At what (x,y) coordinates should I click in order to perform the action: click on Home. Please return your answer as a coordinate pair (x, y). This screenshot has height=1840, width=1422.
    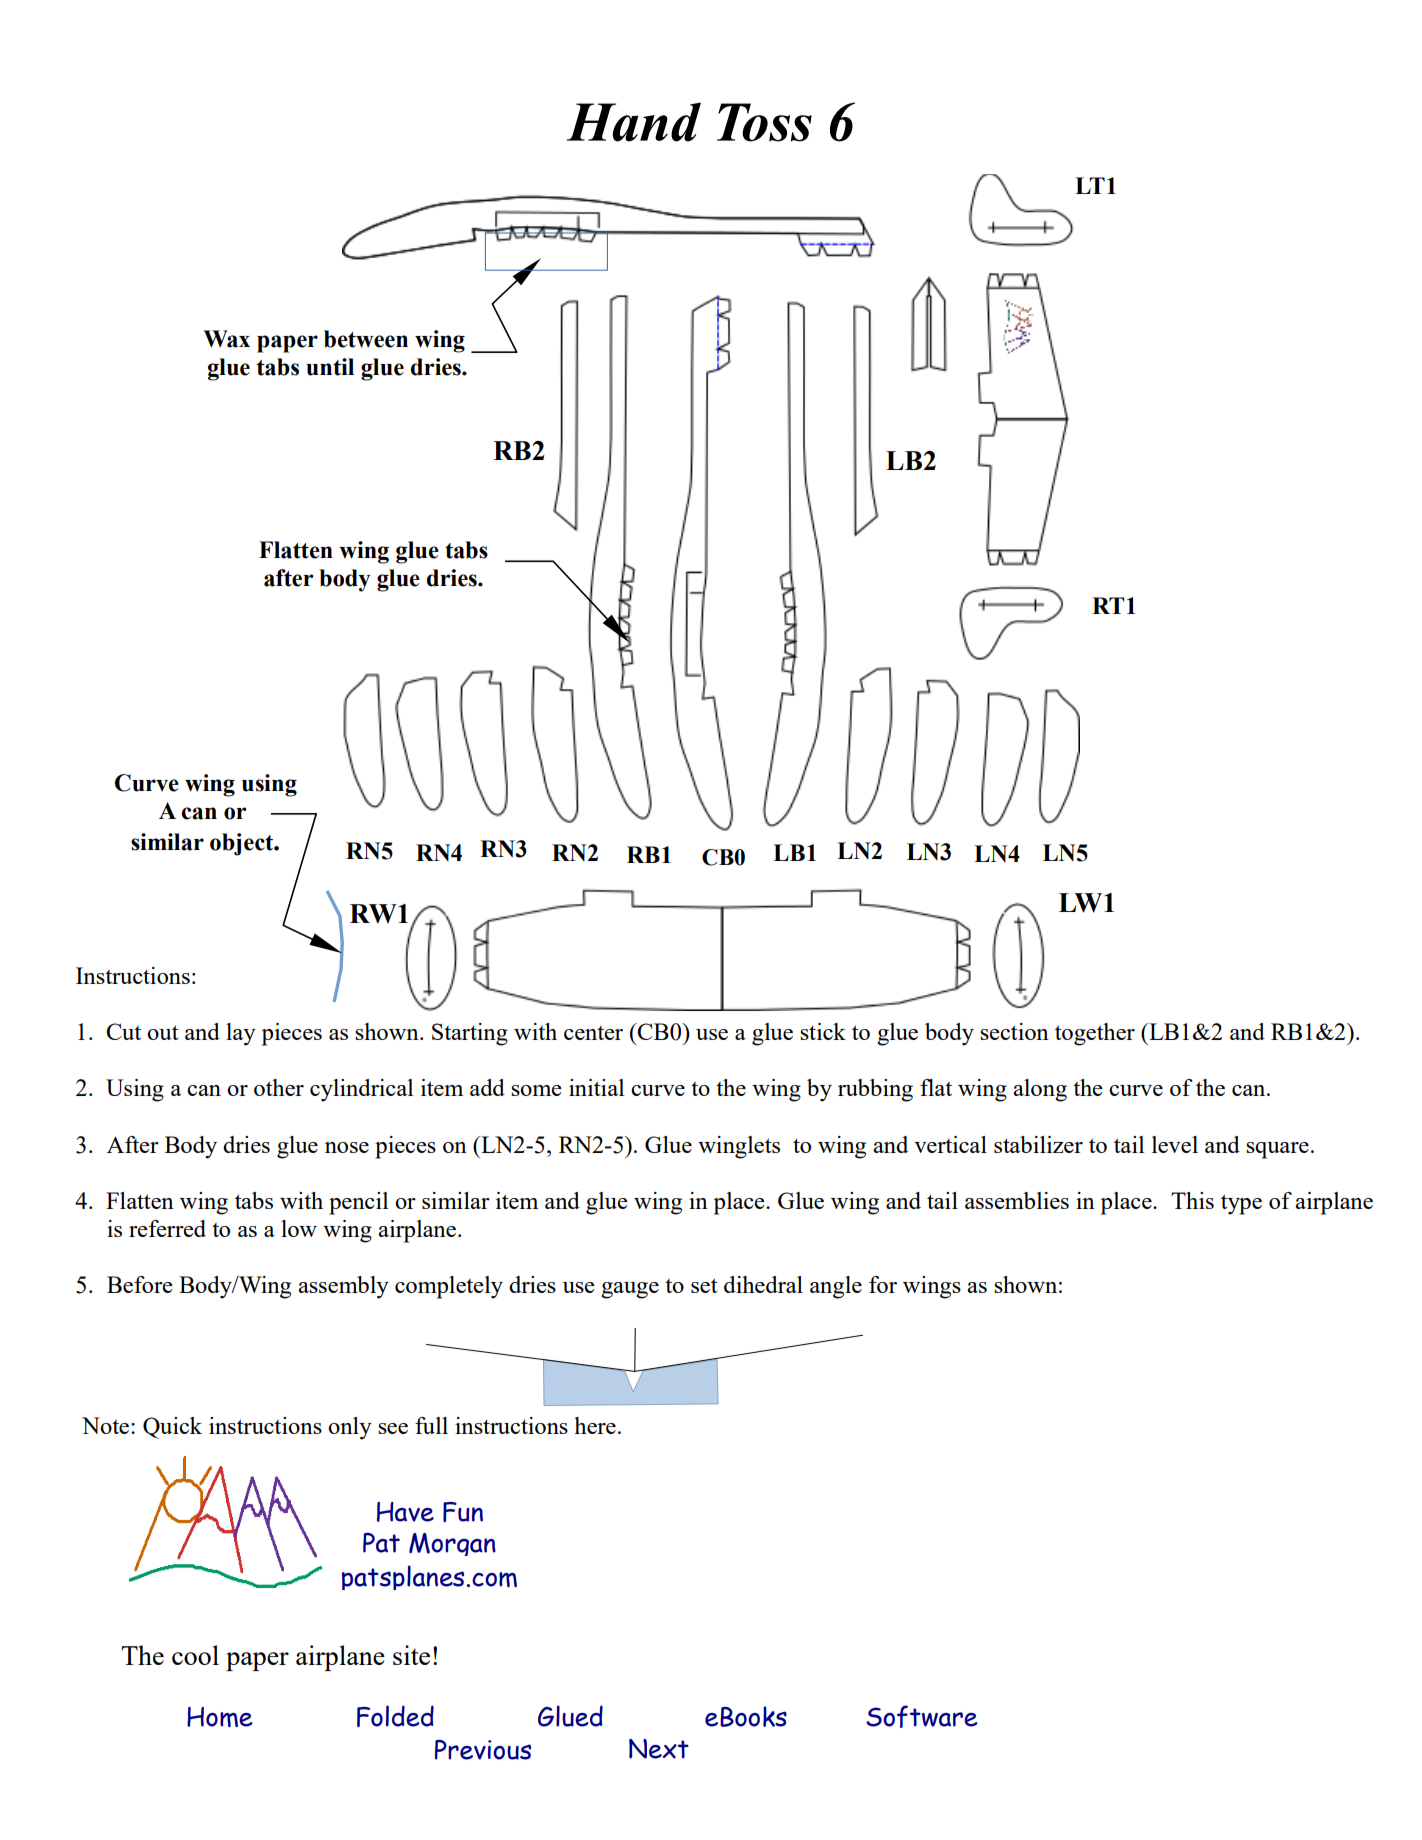
    Looking at the image, I should click on (220, 1717).
